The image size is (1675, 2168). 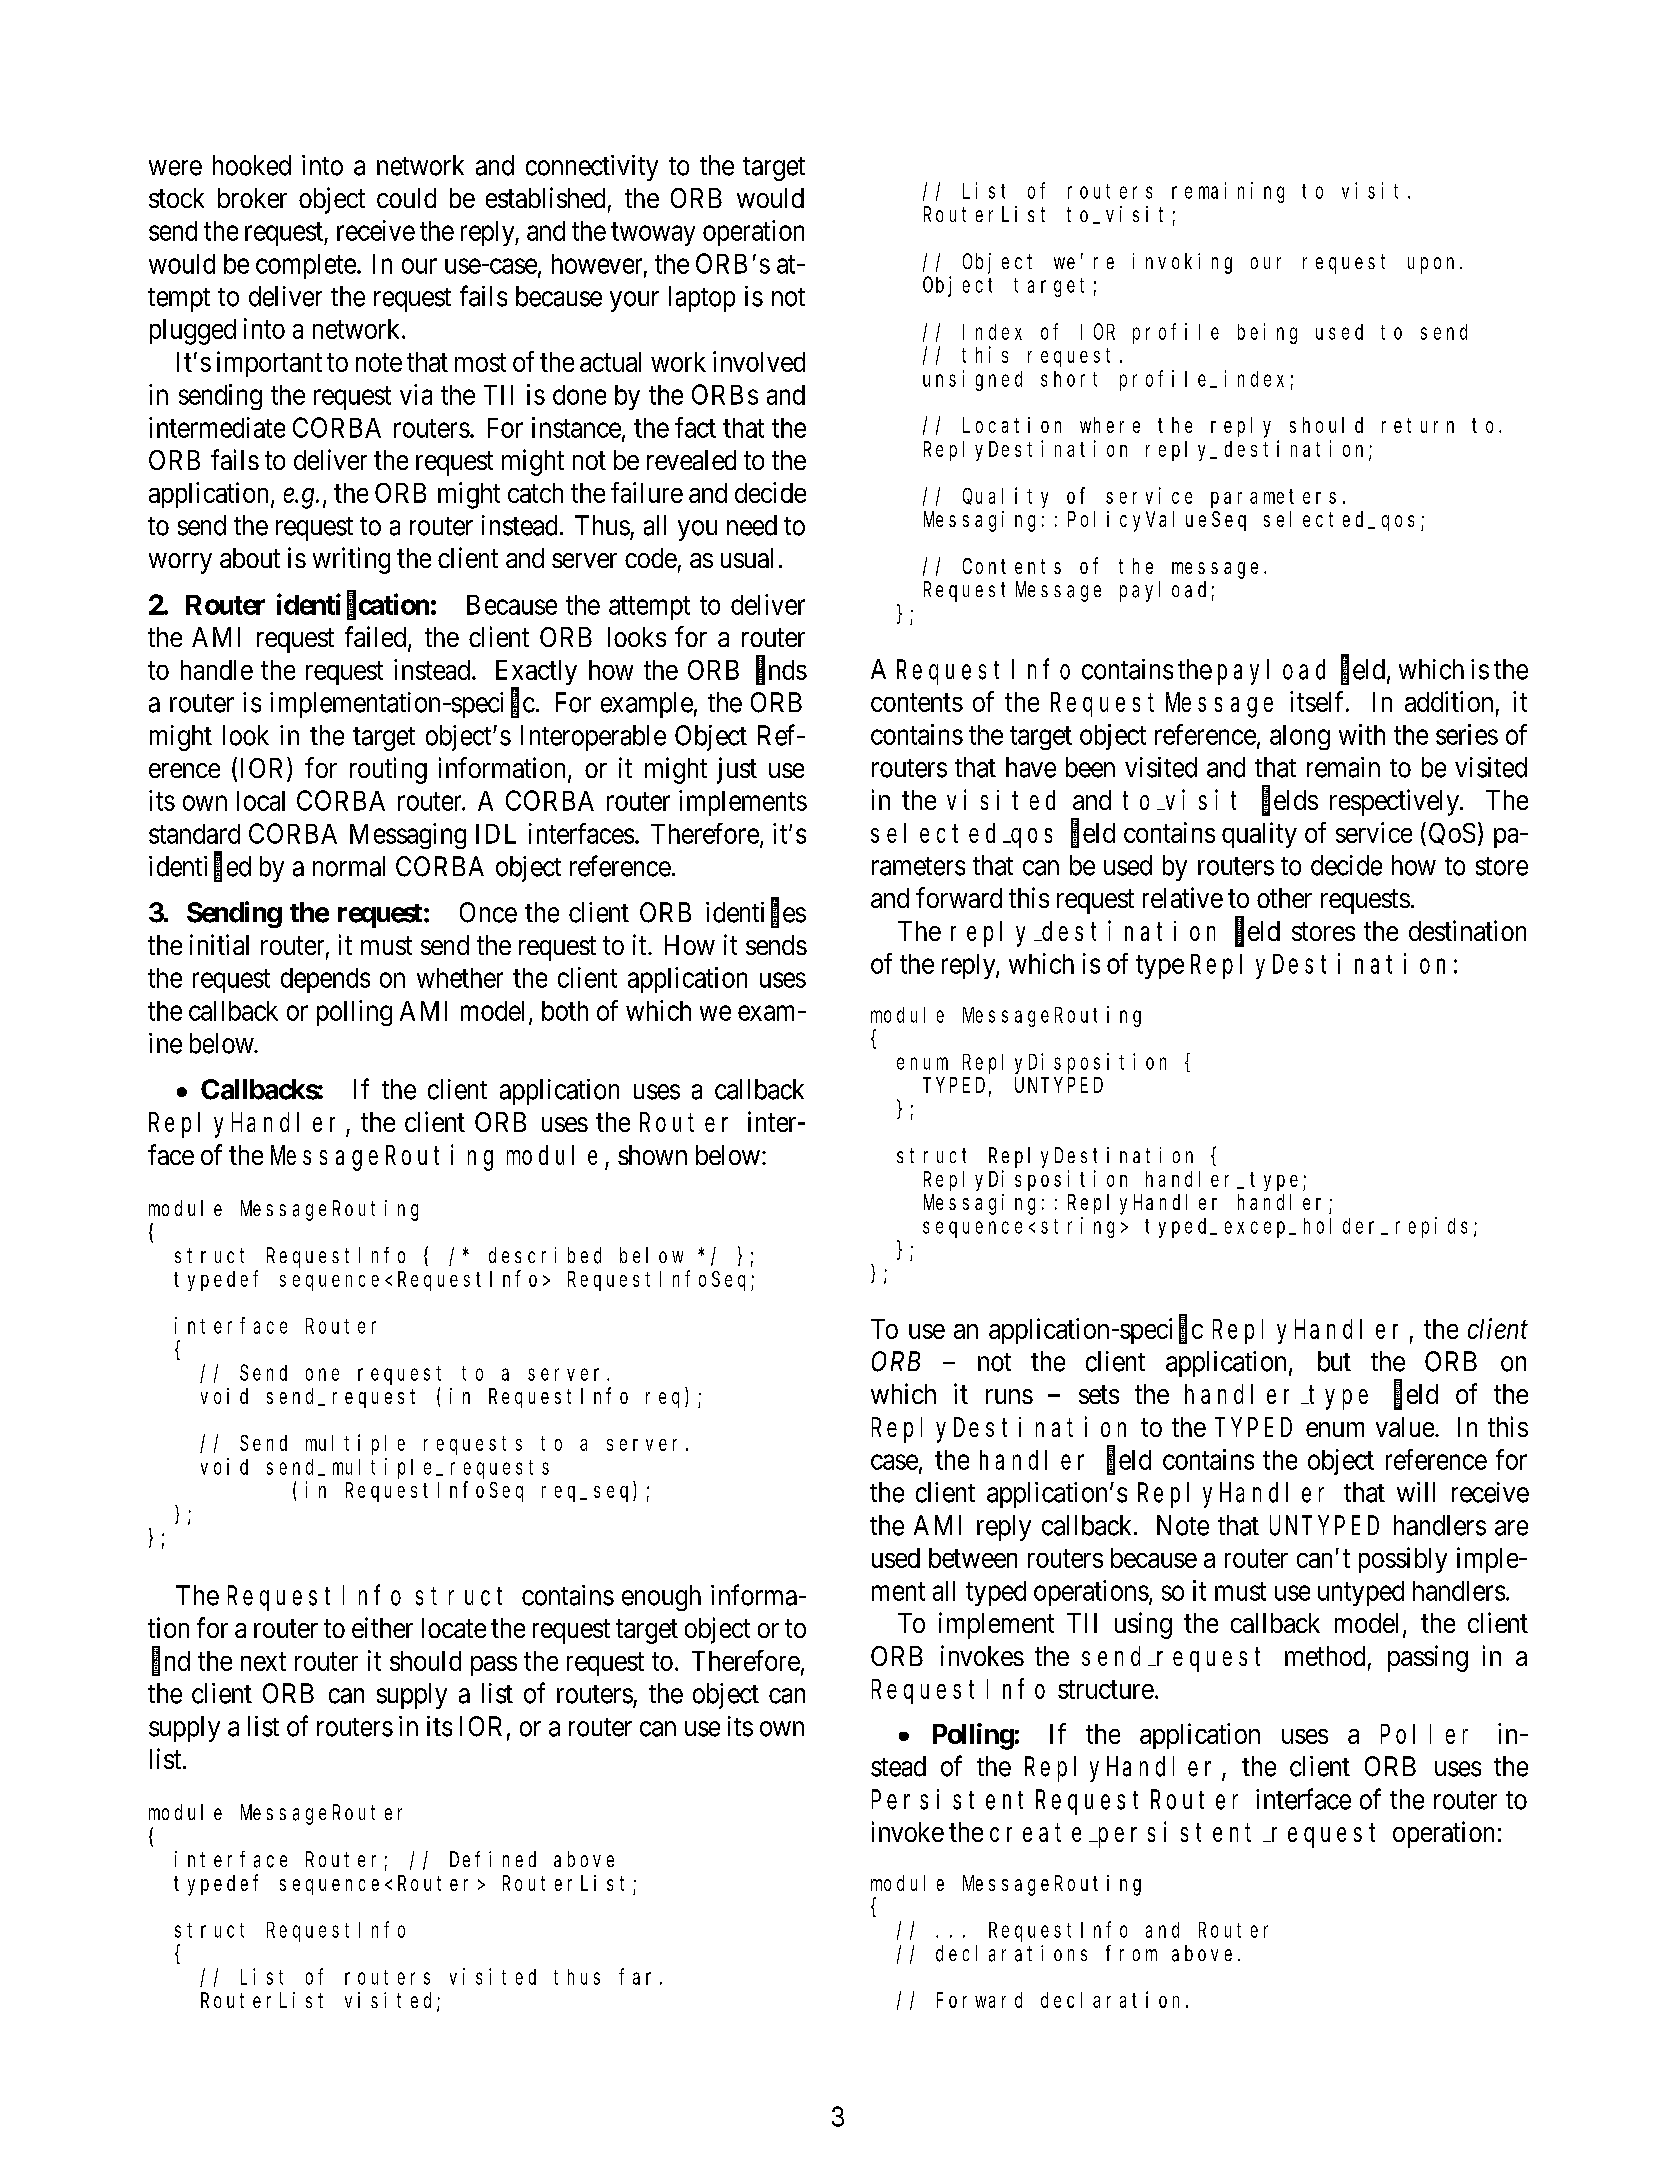 I want to click on other, so click(x=1284, y=898).
